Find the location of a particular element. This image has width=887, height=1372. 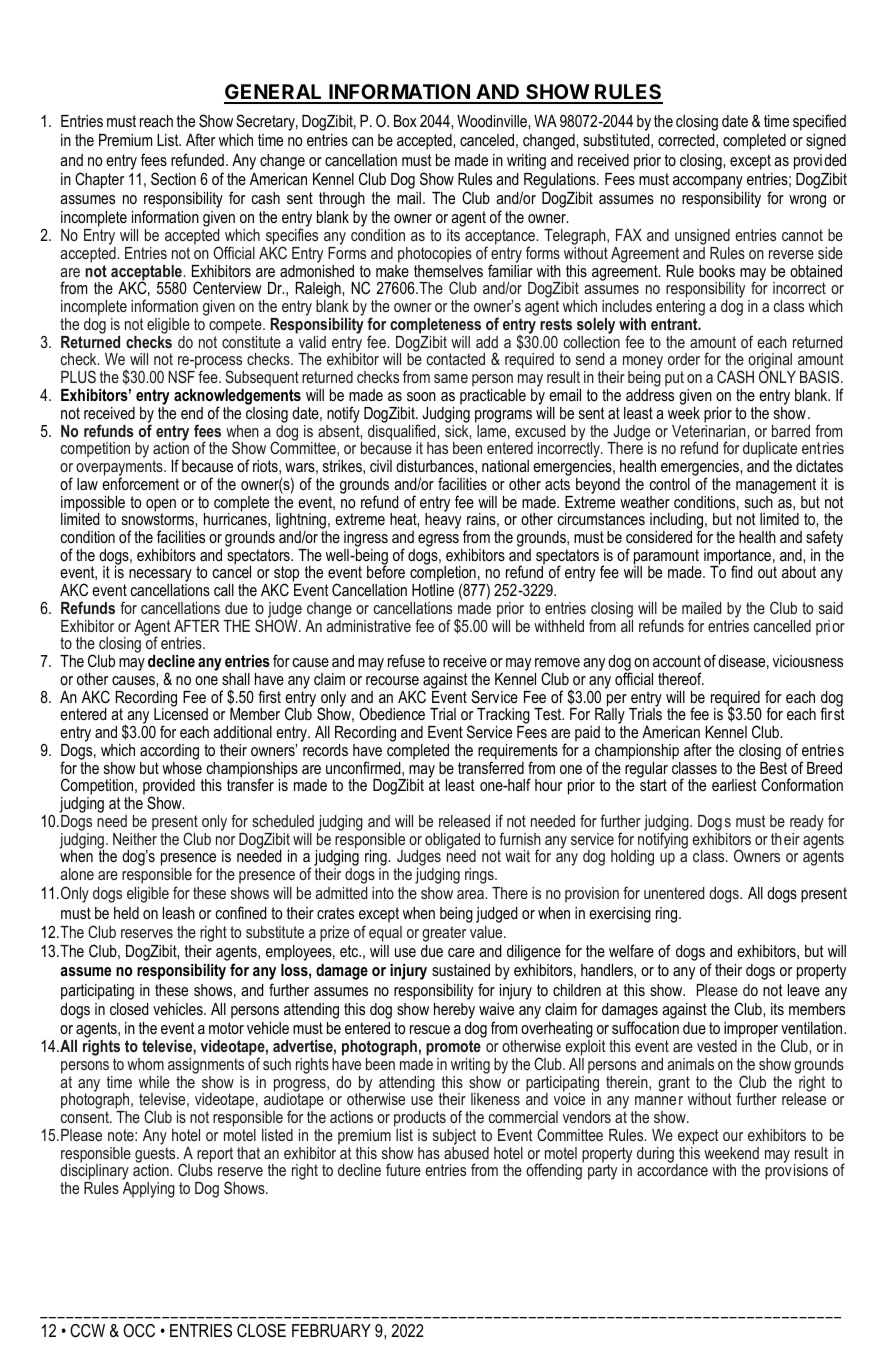

Tracking is located at coordinates (503, 717).
